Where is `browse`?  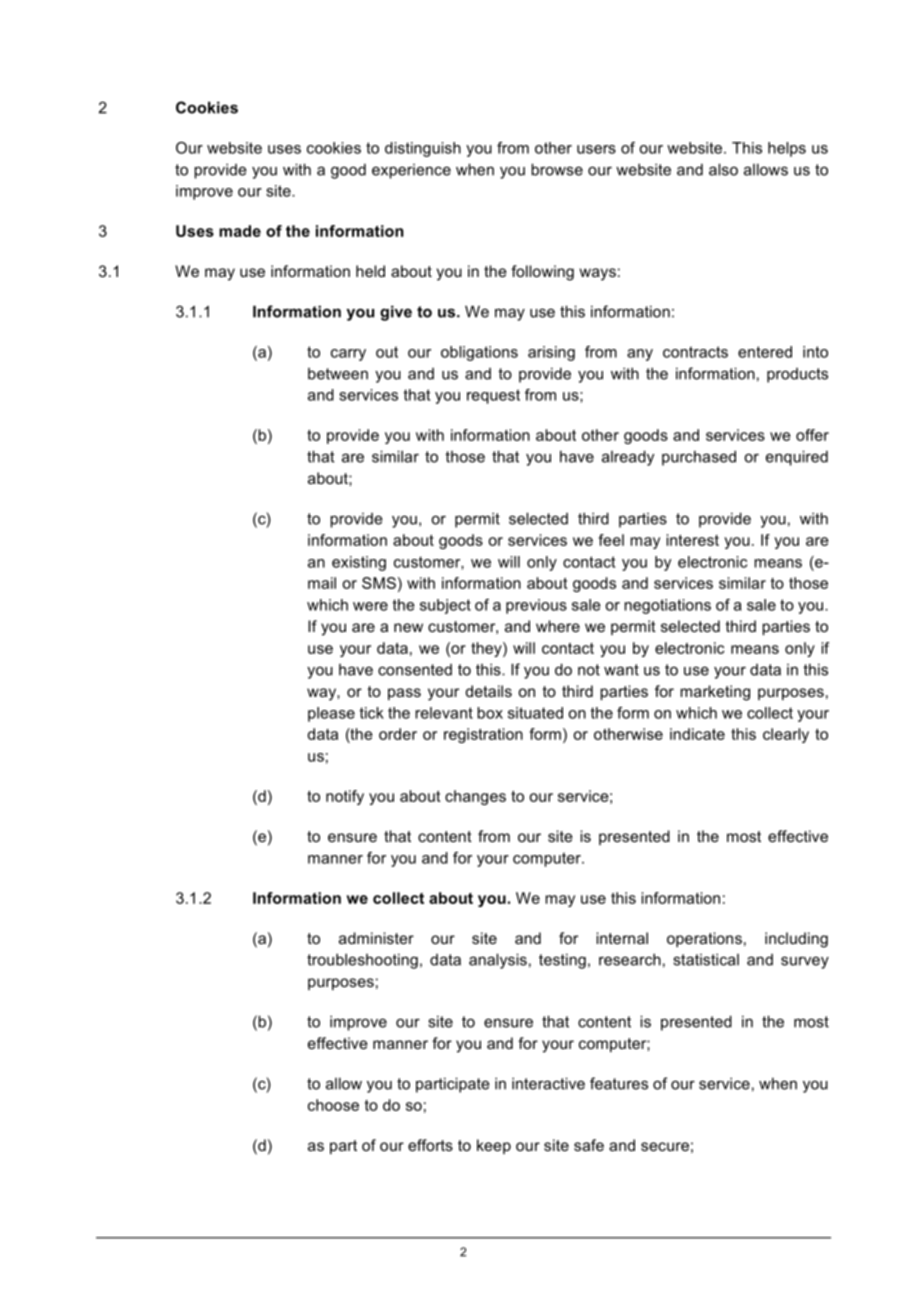 browse is located at coordinates (557, 169).
